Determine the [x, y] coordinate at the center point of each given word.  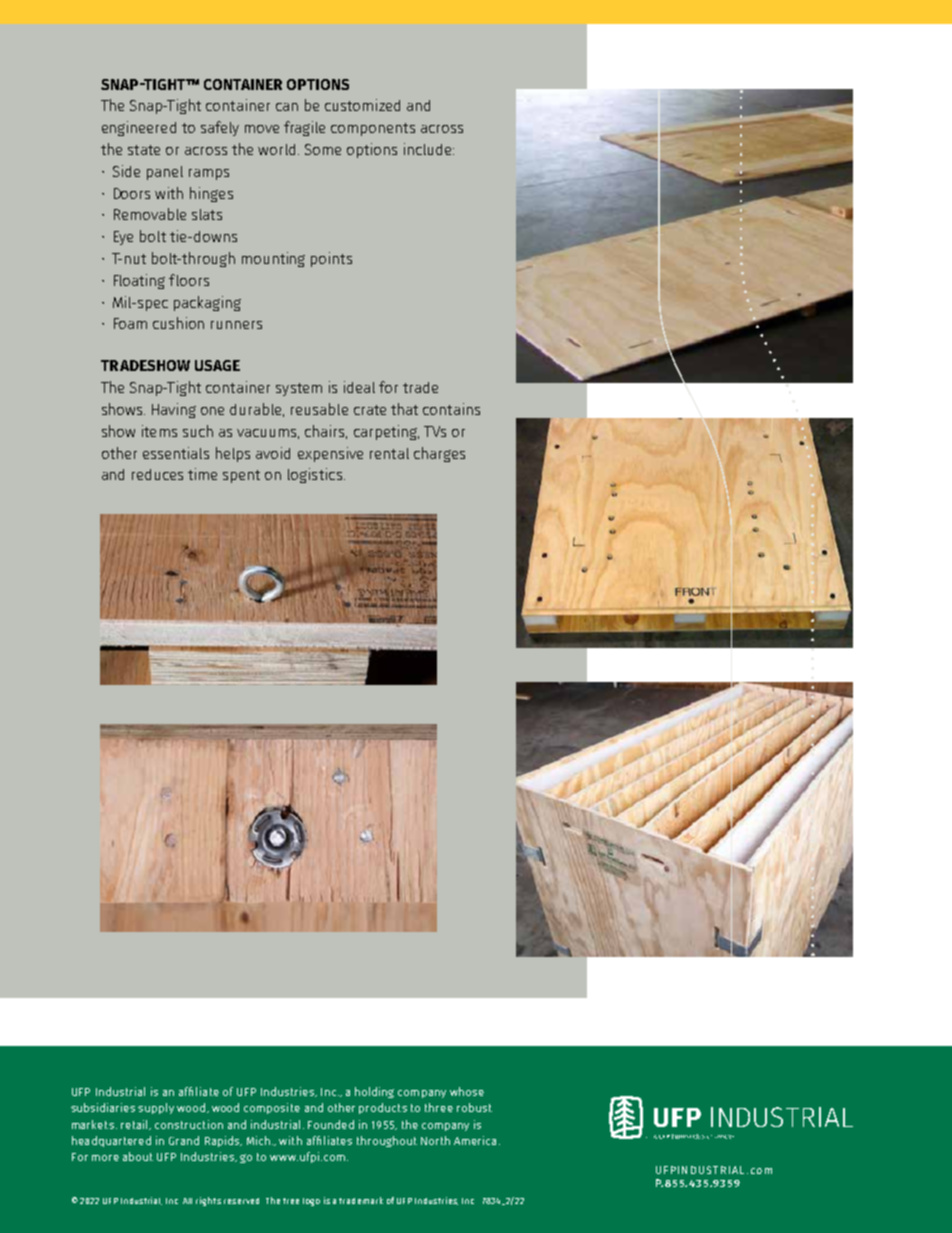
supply [156, 1108]
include [427, 149]
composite [272, 1108]
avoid [273, 453]
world [276, 149]
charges [439, 454]
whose [467, 1091]
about [138, 1156]
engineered [139, 128]
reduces [157, 474]
